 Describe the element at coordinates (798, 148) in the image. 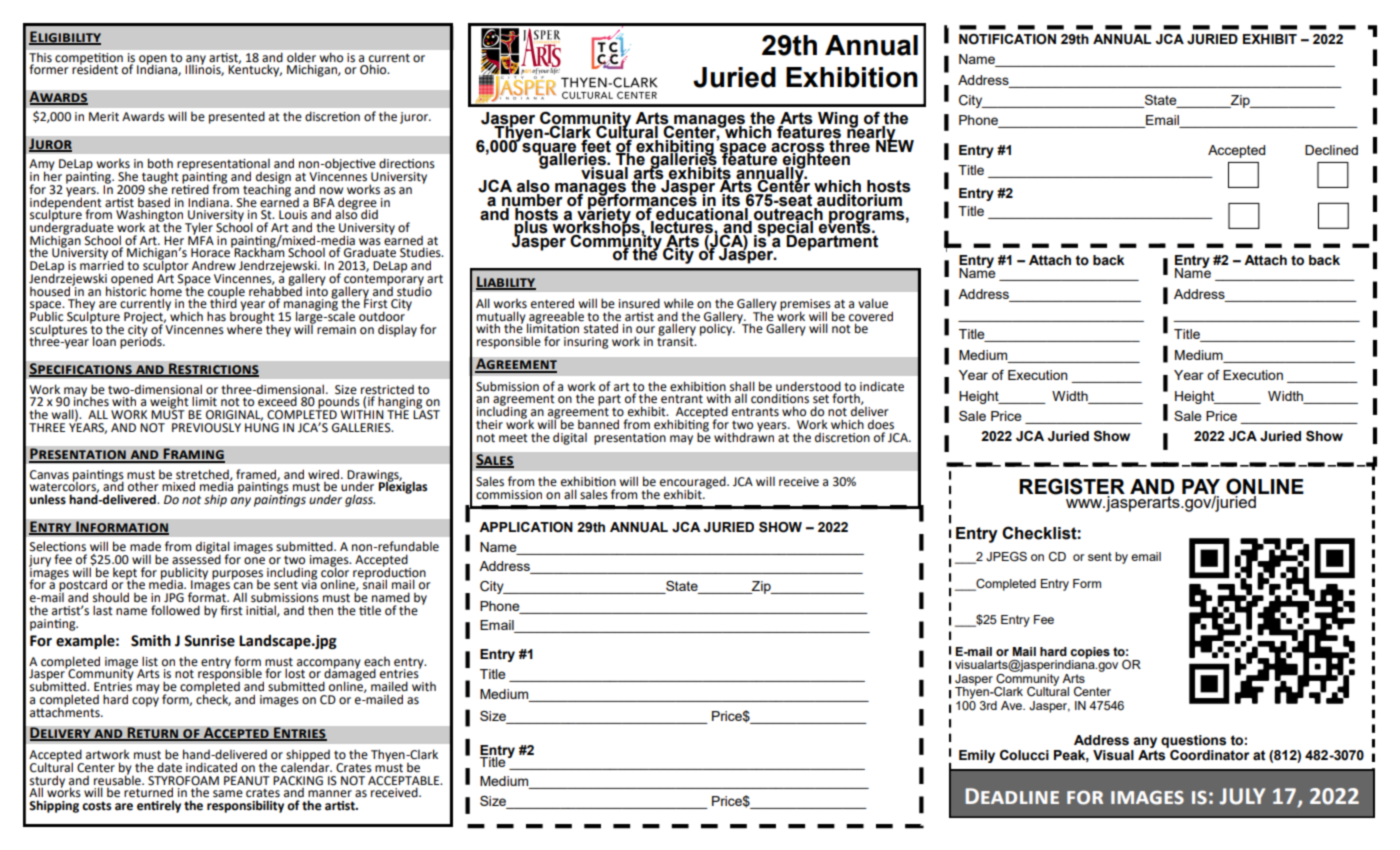

I see `across` at that location.
